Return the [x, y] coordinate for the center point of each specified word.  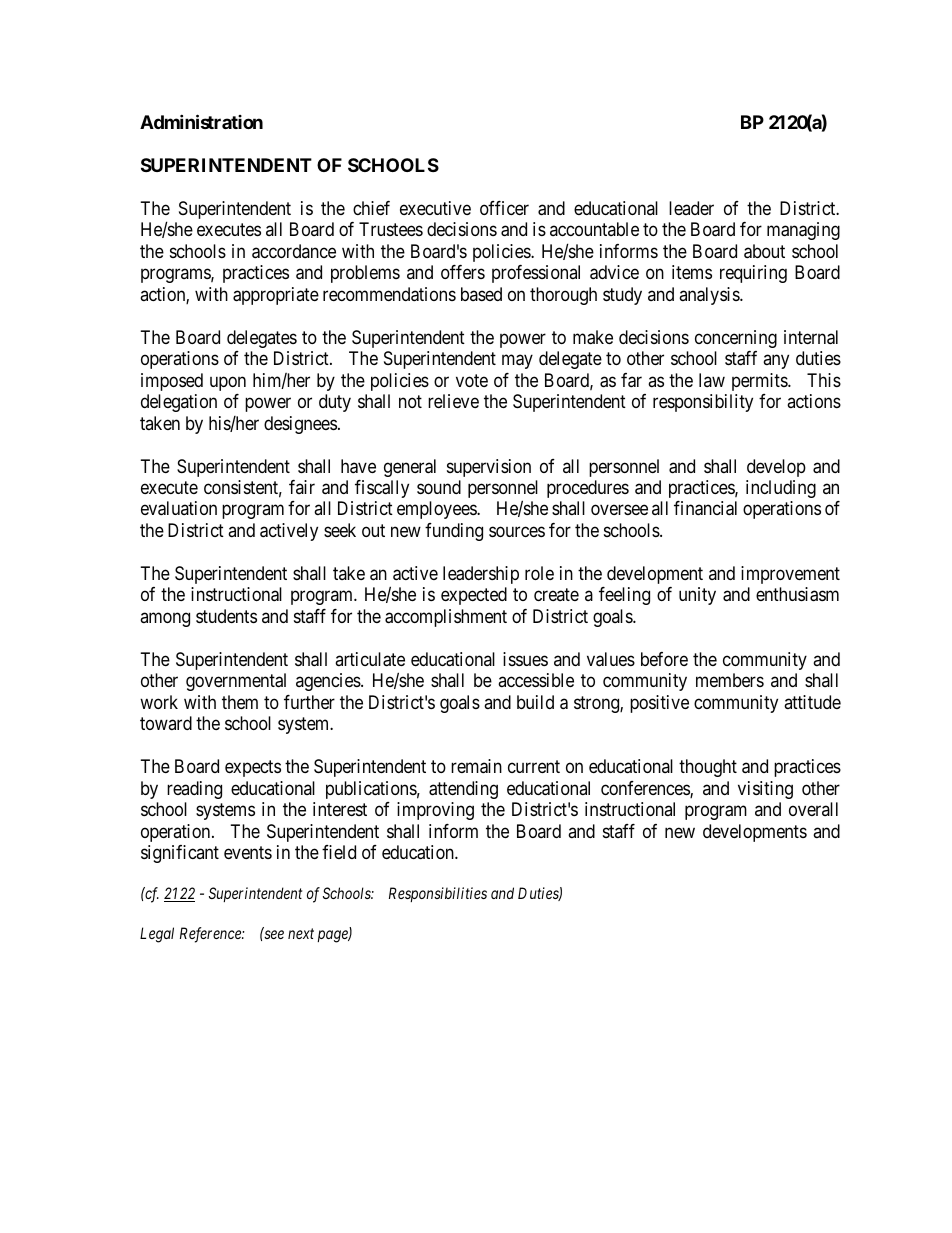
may [517, 362]
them [240, 702]
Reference [211, 935]
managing [803, 231]
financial [705, 508]
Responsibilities [438, 894]
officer [504, 208]
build [535, 702]
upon [228, 383]
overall [813, 809]
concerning [736, 339]
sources [517, 531]
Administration [201, 121]
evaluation [179, 508]
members [730, 680]
